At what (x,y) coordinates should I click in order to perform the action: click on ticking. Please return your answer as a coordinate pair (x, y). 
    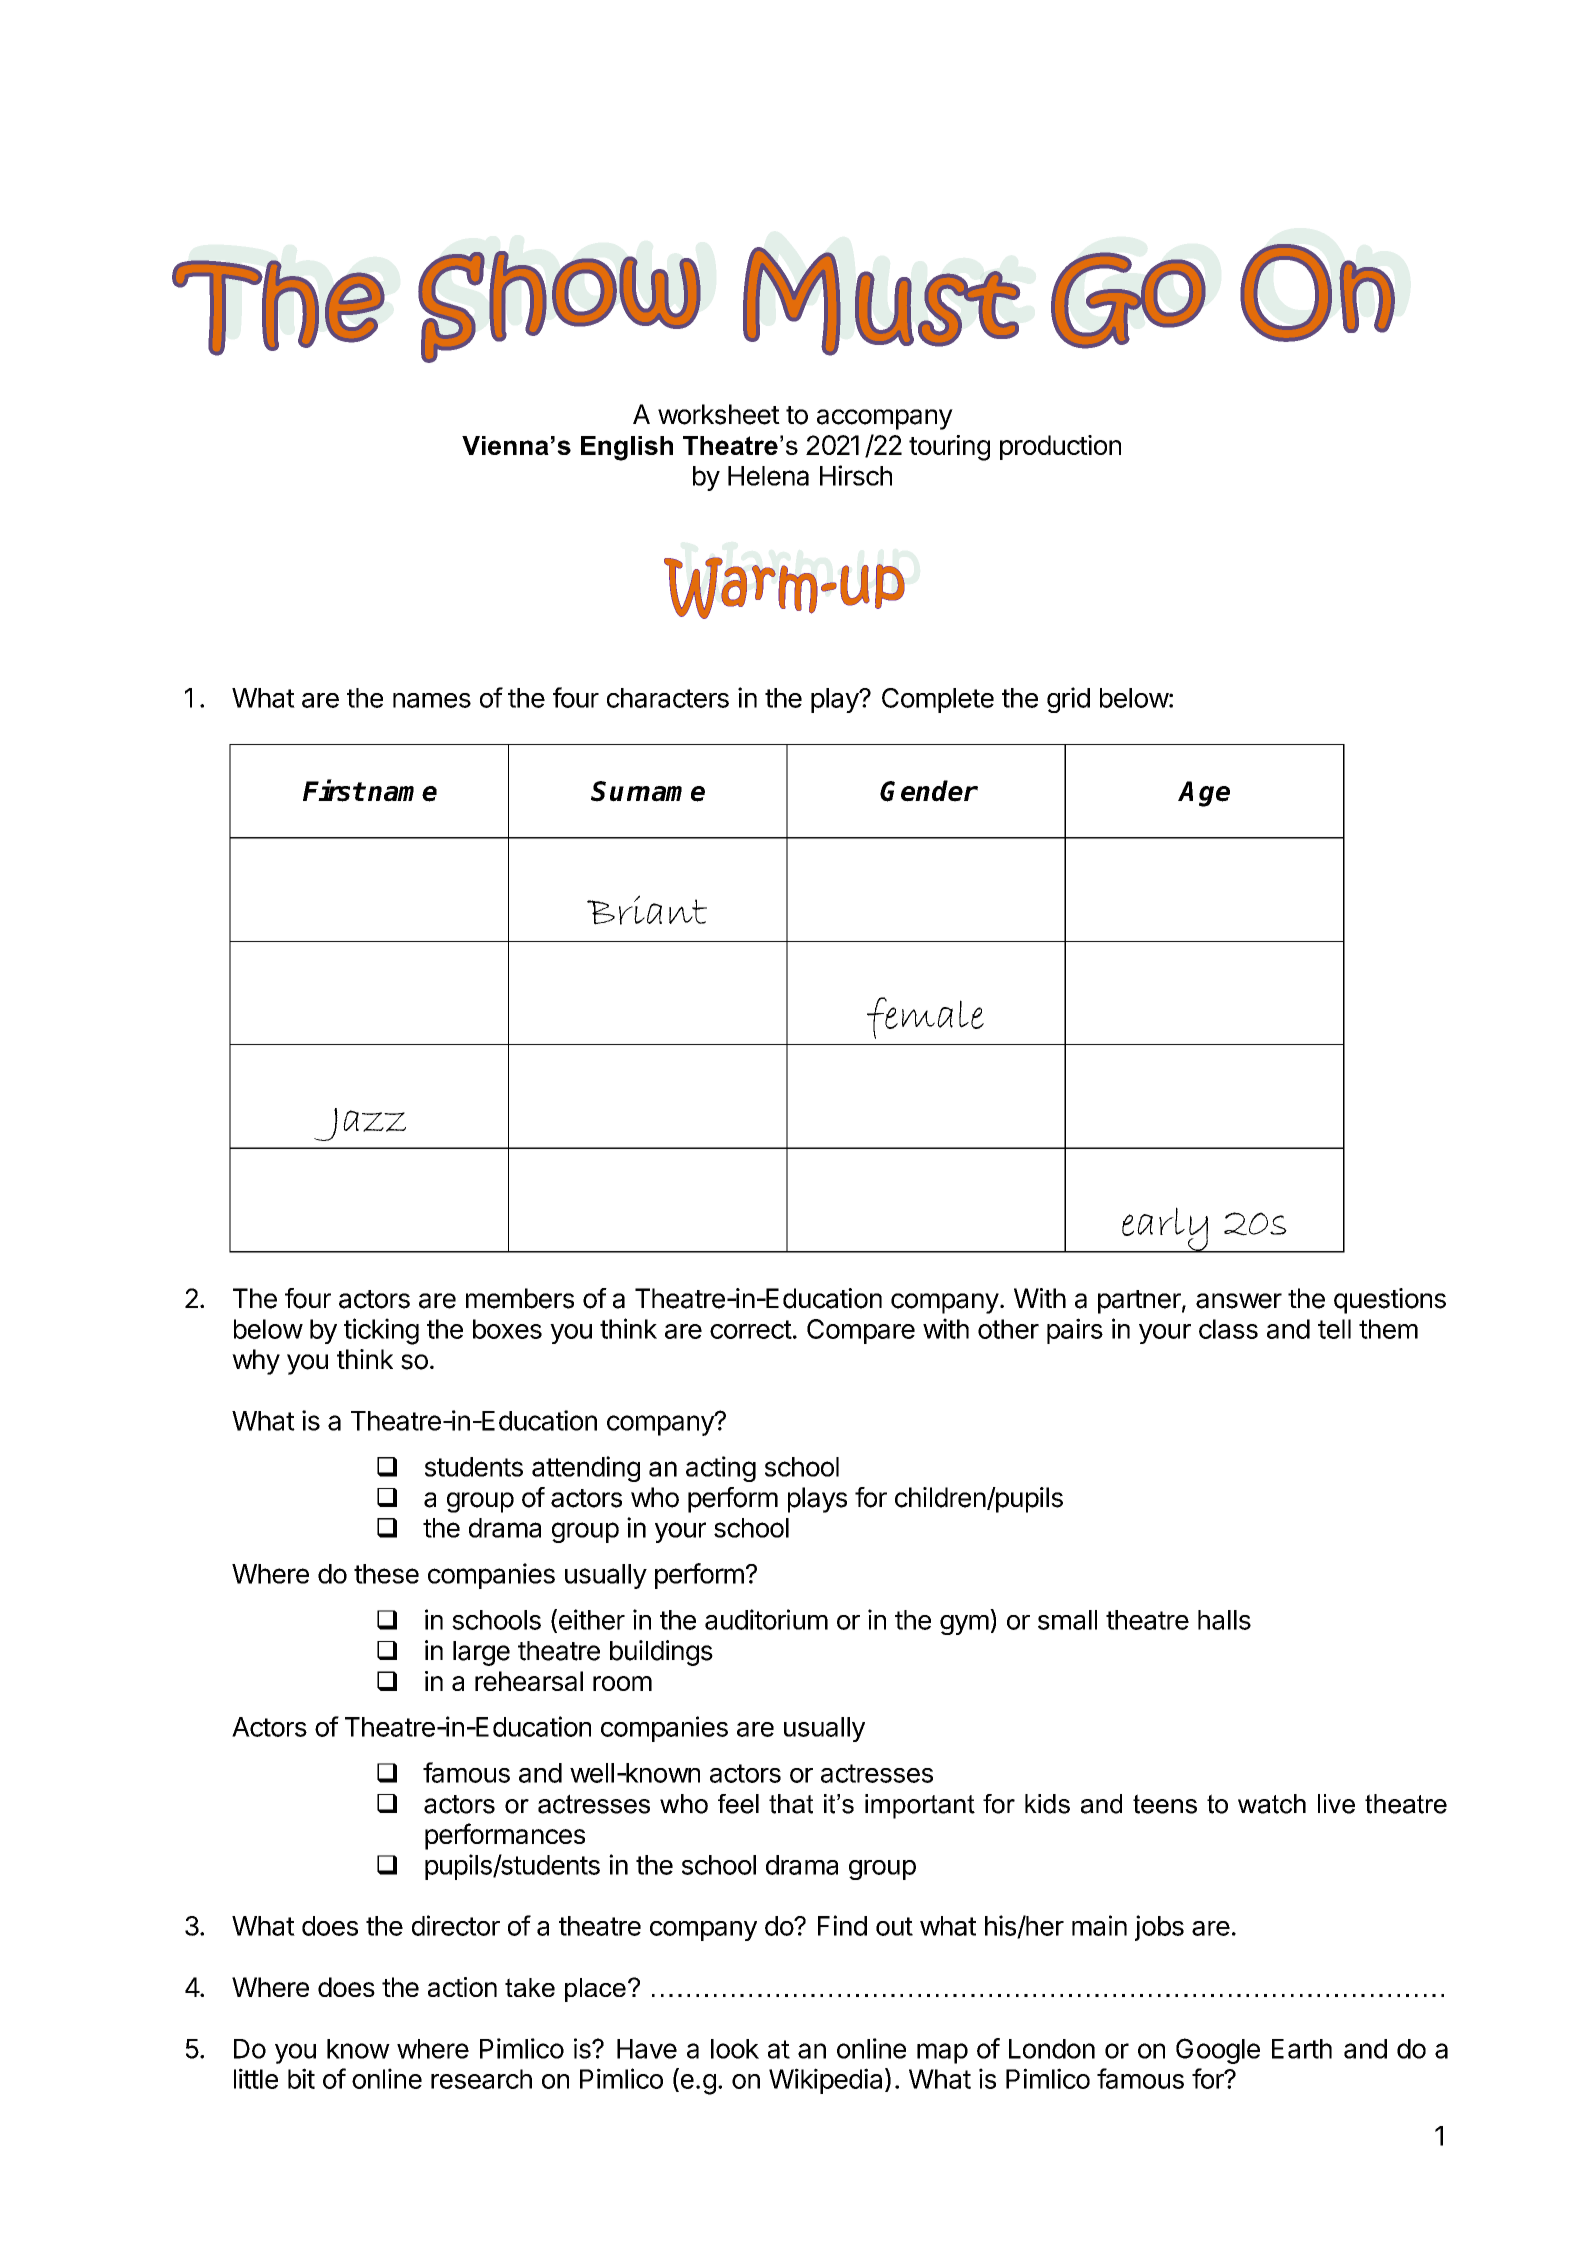
    Looking at the image, I should click on (381, 1331).
